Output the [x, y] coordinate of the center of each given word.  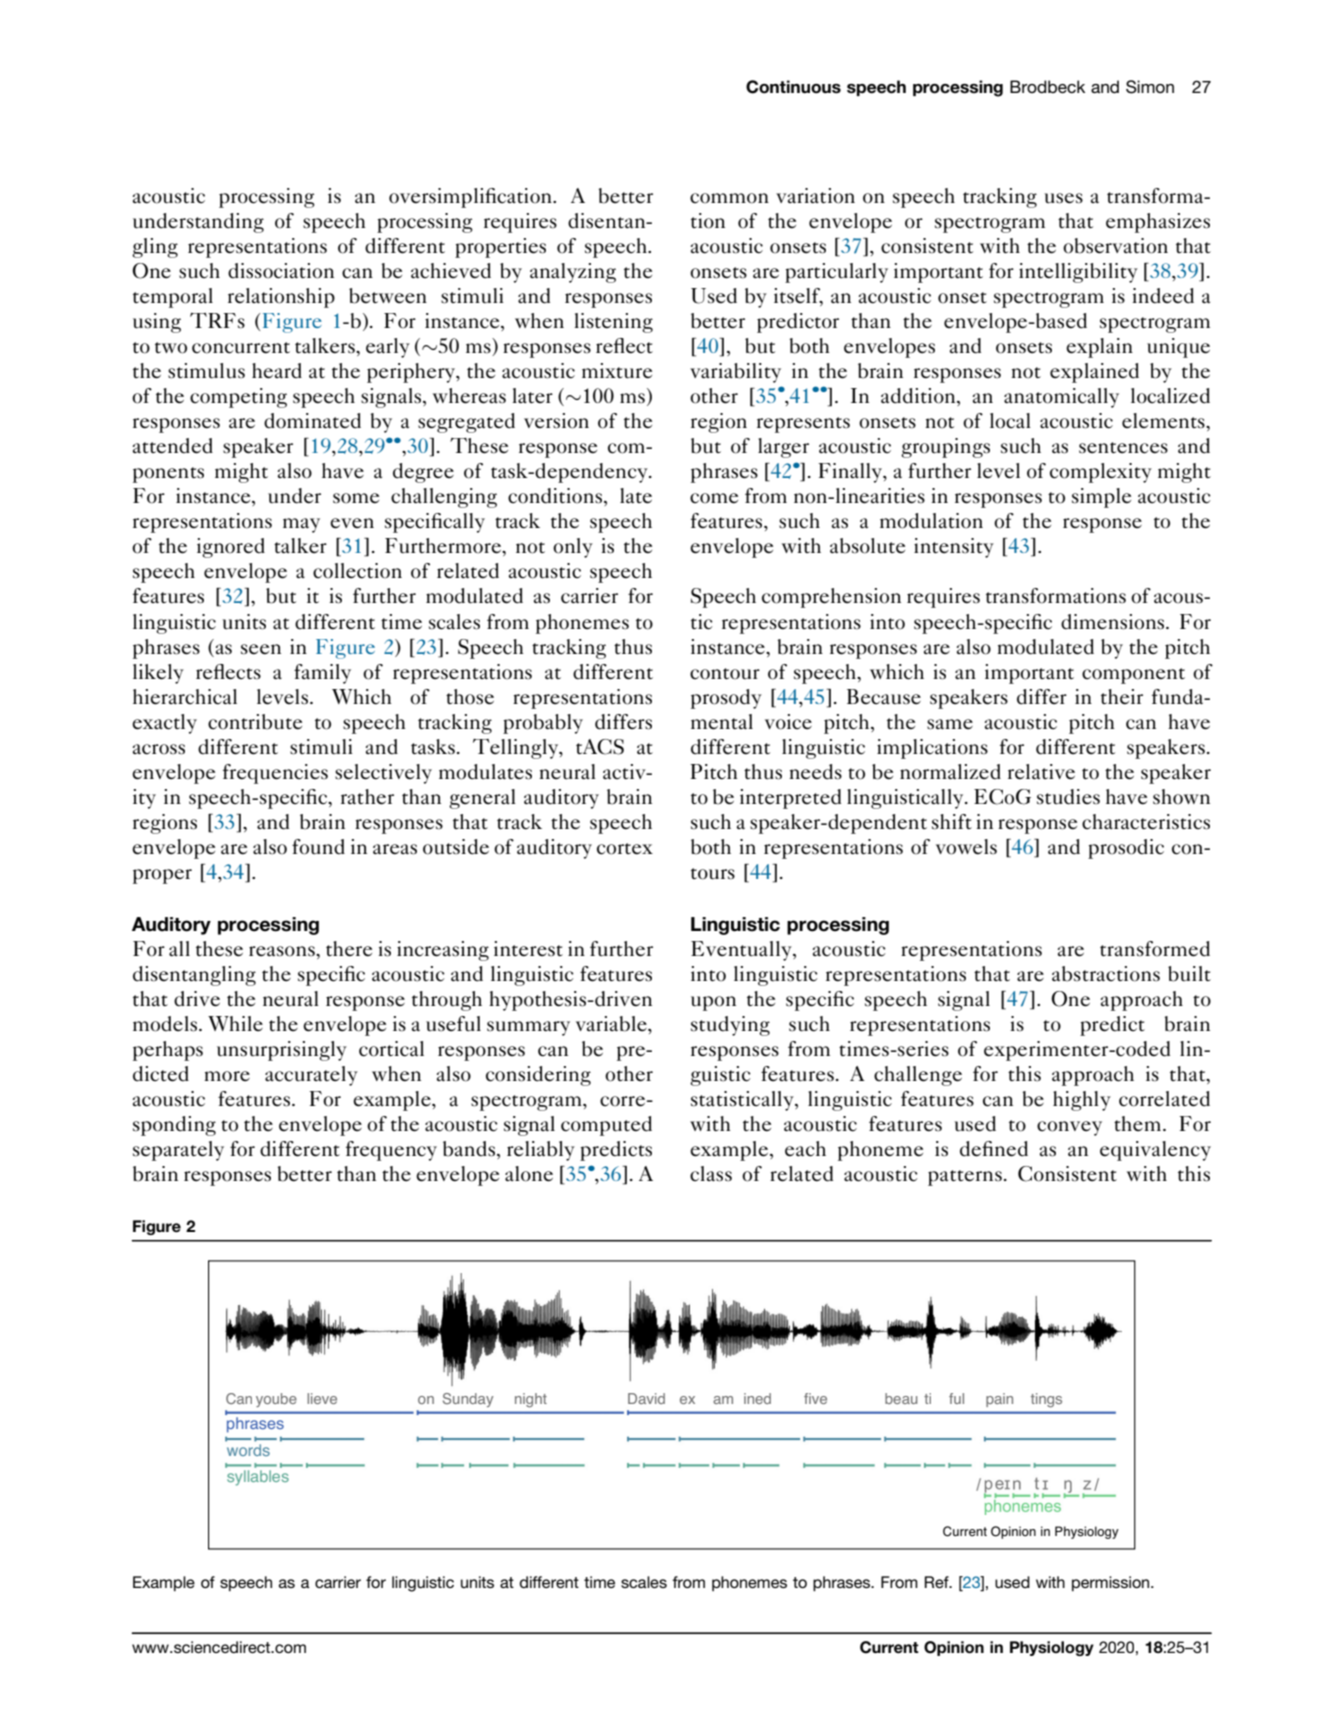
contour [725, 674]
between [388, 296]
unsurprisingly [282, 1051]
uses [1064, 198]
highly [1082, 1101]
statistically [743, 1101]
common [729, 198]
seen [261, 649]
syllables [258, 1478]
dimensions [1114, 622]
